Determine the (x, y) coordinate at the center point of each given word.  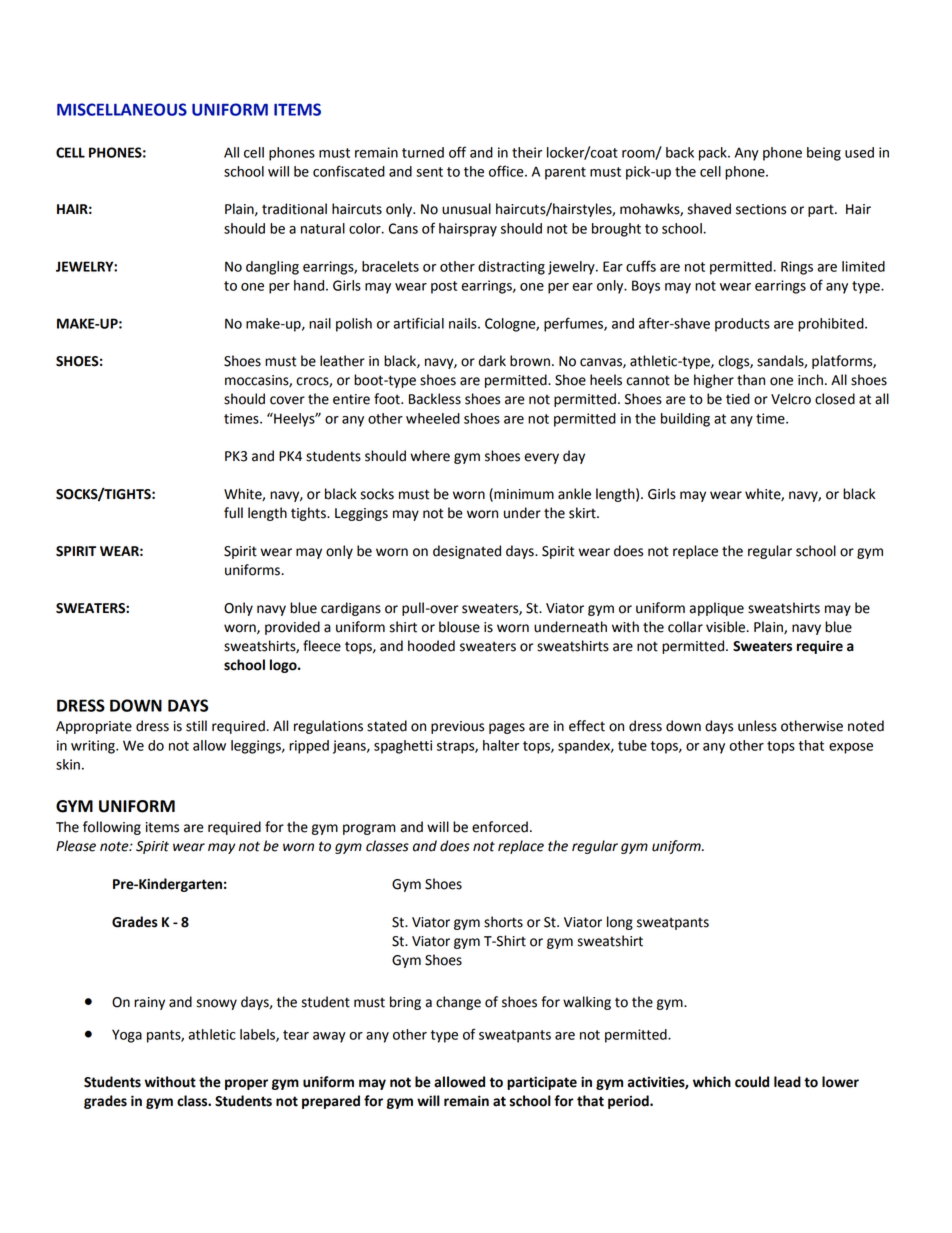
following (112, 828)
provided (292, 628)
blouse (459, 627)
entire (351, 399)
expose (851, 748)
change (458, 1003)
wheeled (433, 418)
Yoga (127, 1036)
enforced (500, 827)
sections (761, 209)
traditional (294, 209)
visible (727, 627)
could (752, 1082)
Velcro (791, 399)
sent (429, 172)
